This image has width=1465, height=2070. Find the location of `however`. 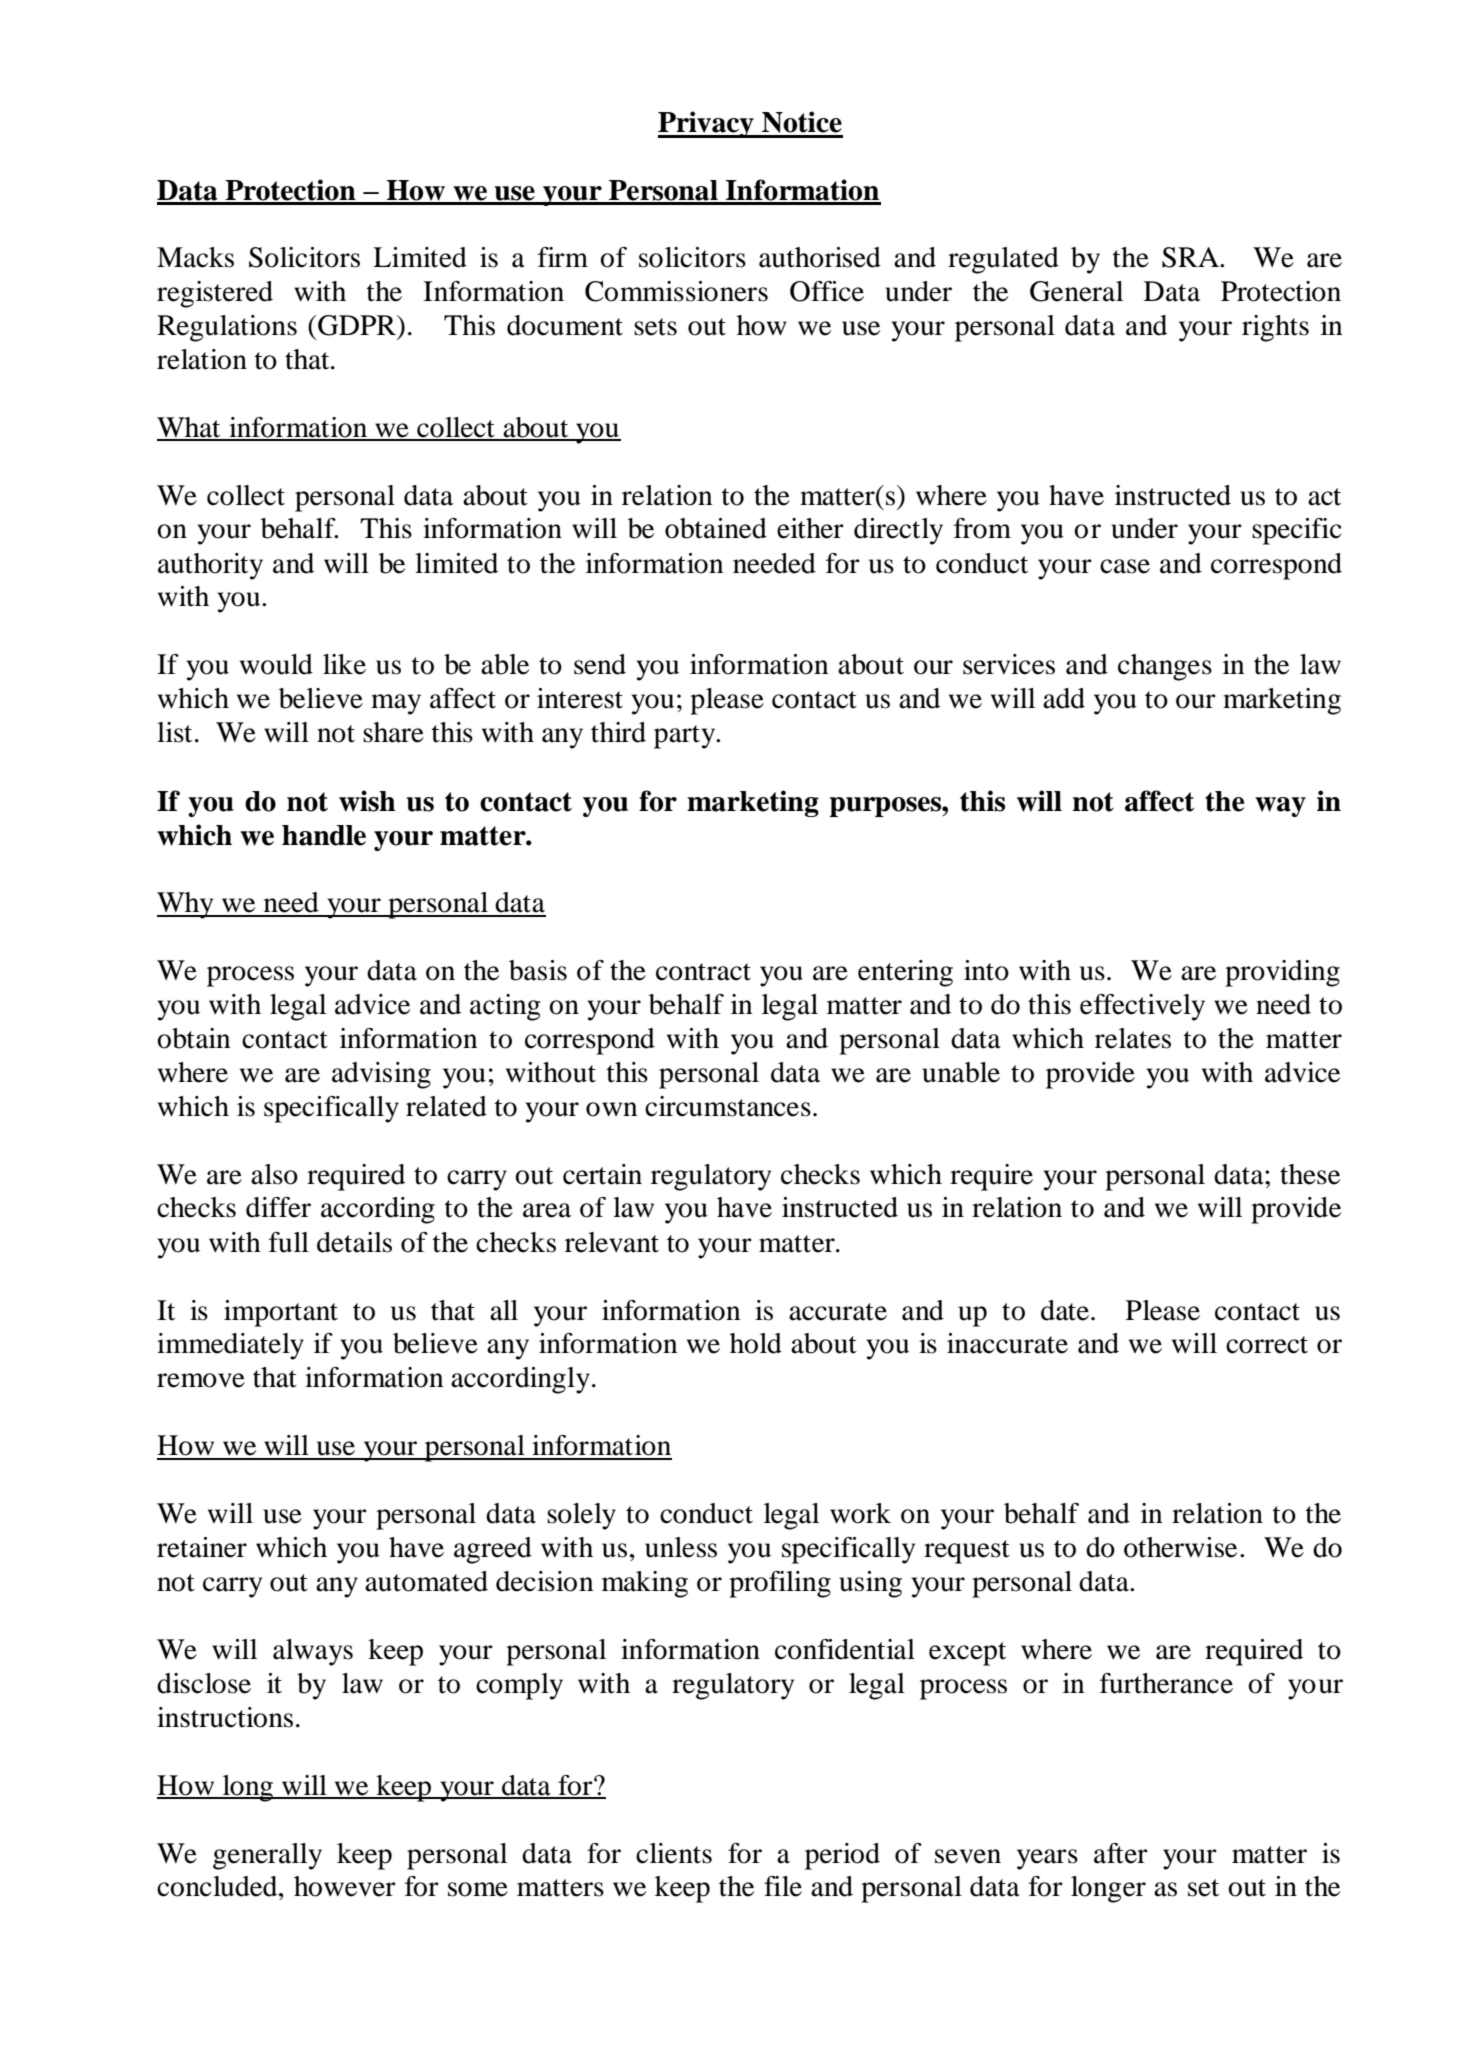

however is located at coordinates (345, 1886).
